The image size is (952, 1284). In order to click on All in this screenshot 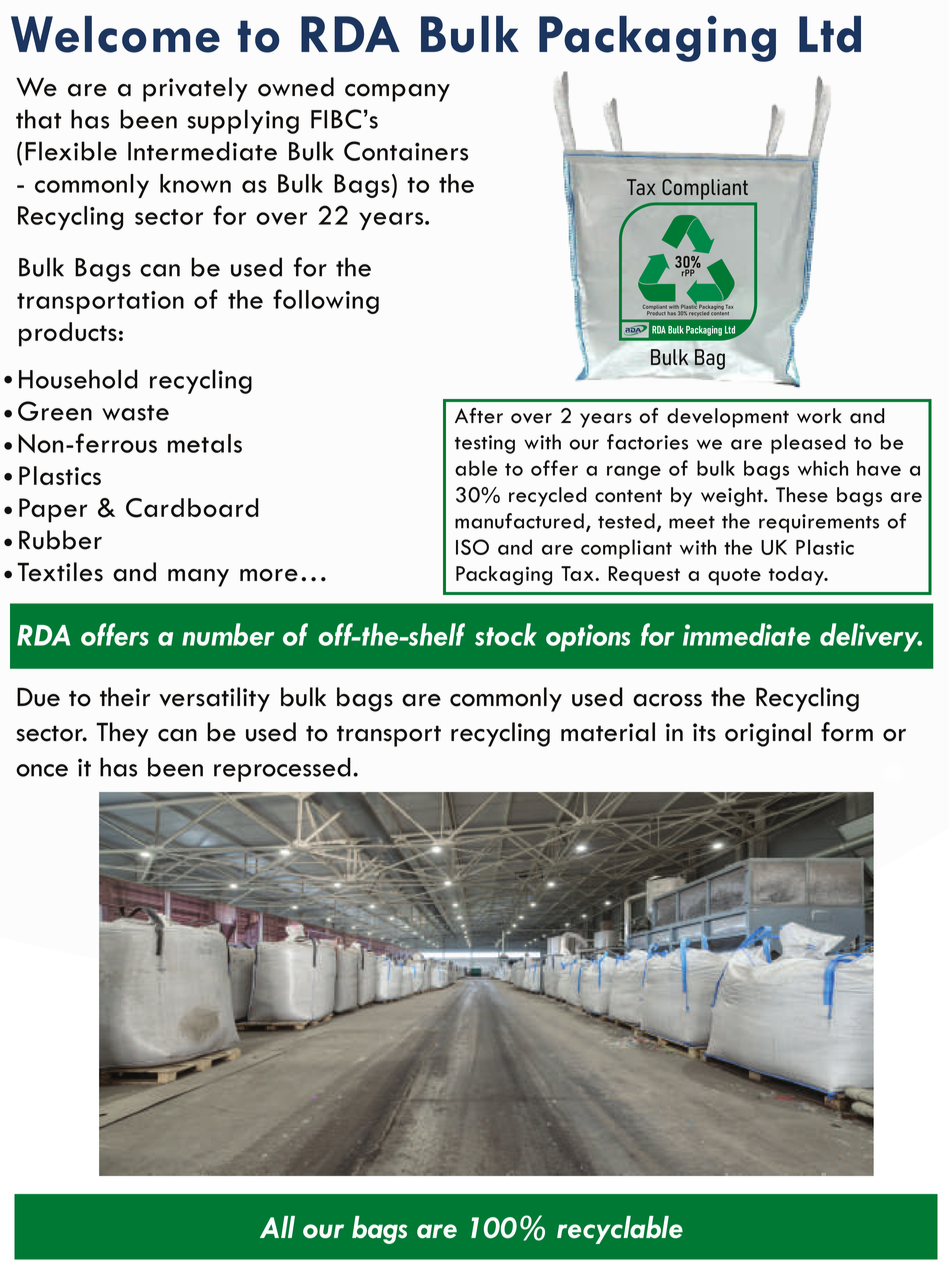, I will do `click(277, 1227)`.
